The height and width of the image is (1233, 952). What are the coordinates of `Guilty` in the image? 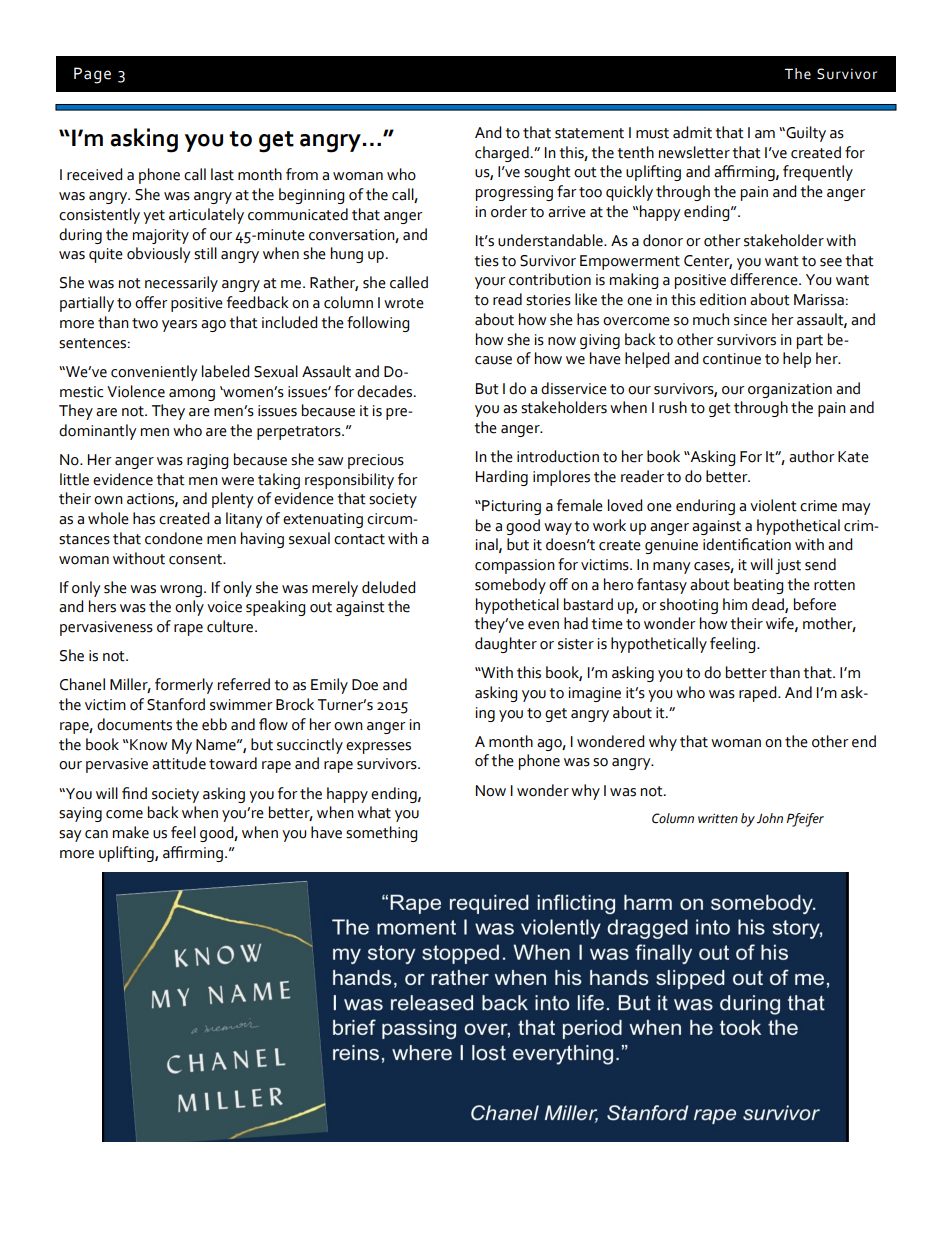 It's located at (805, 134).
